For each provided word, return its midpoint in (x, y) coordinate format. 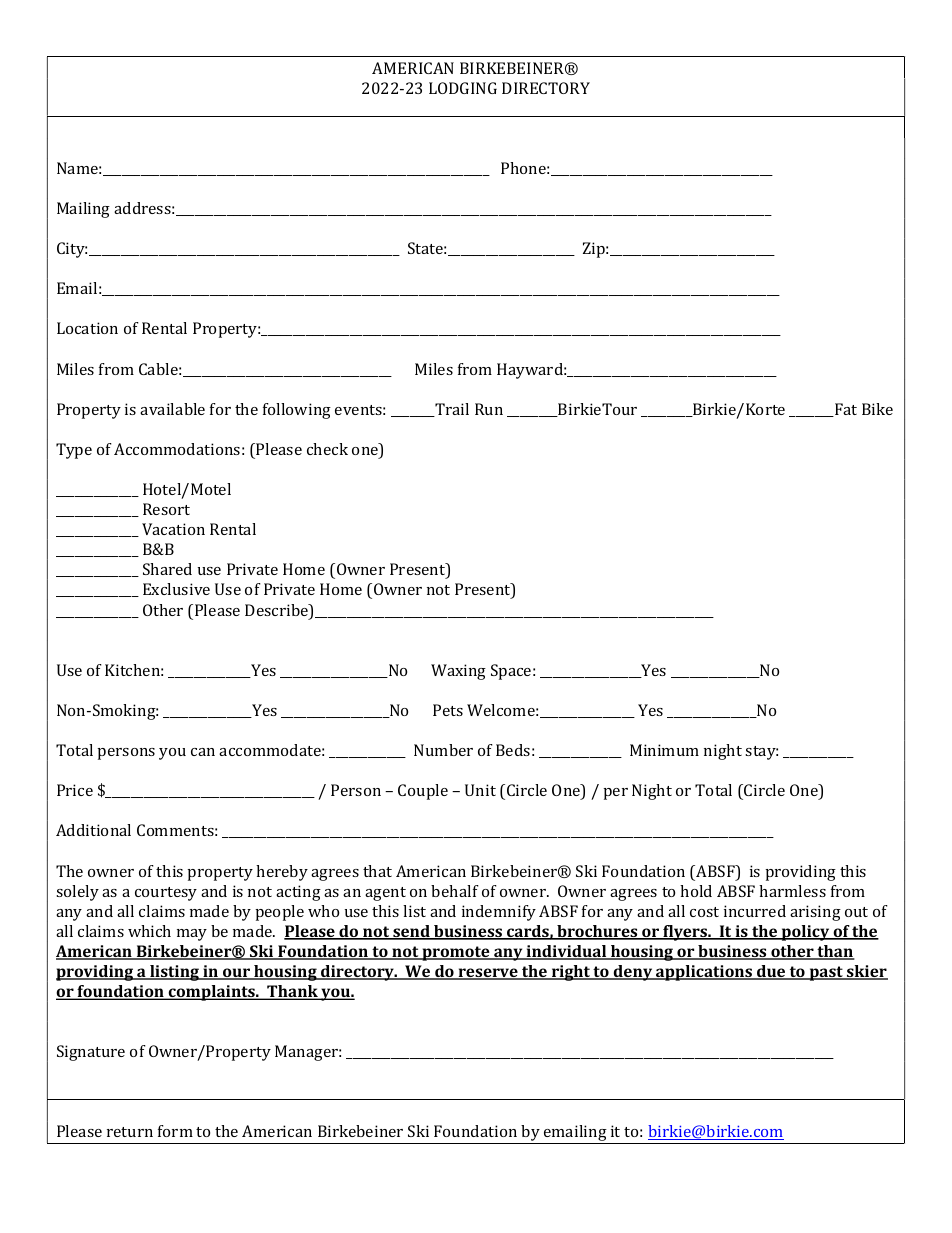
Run (489, 409)
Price (75, 790)
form (175, 1131)
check (327, 449)
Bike (877, 409)
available (172, 409)
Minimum (664, 750)
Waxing (458, 672)
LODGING (463, 88)
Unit (480, 790)
